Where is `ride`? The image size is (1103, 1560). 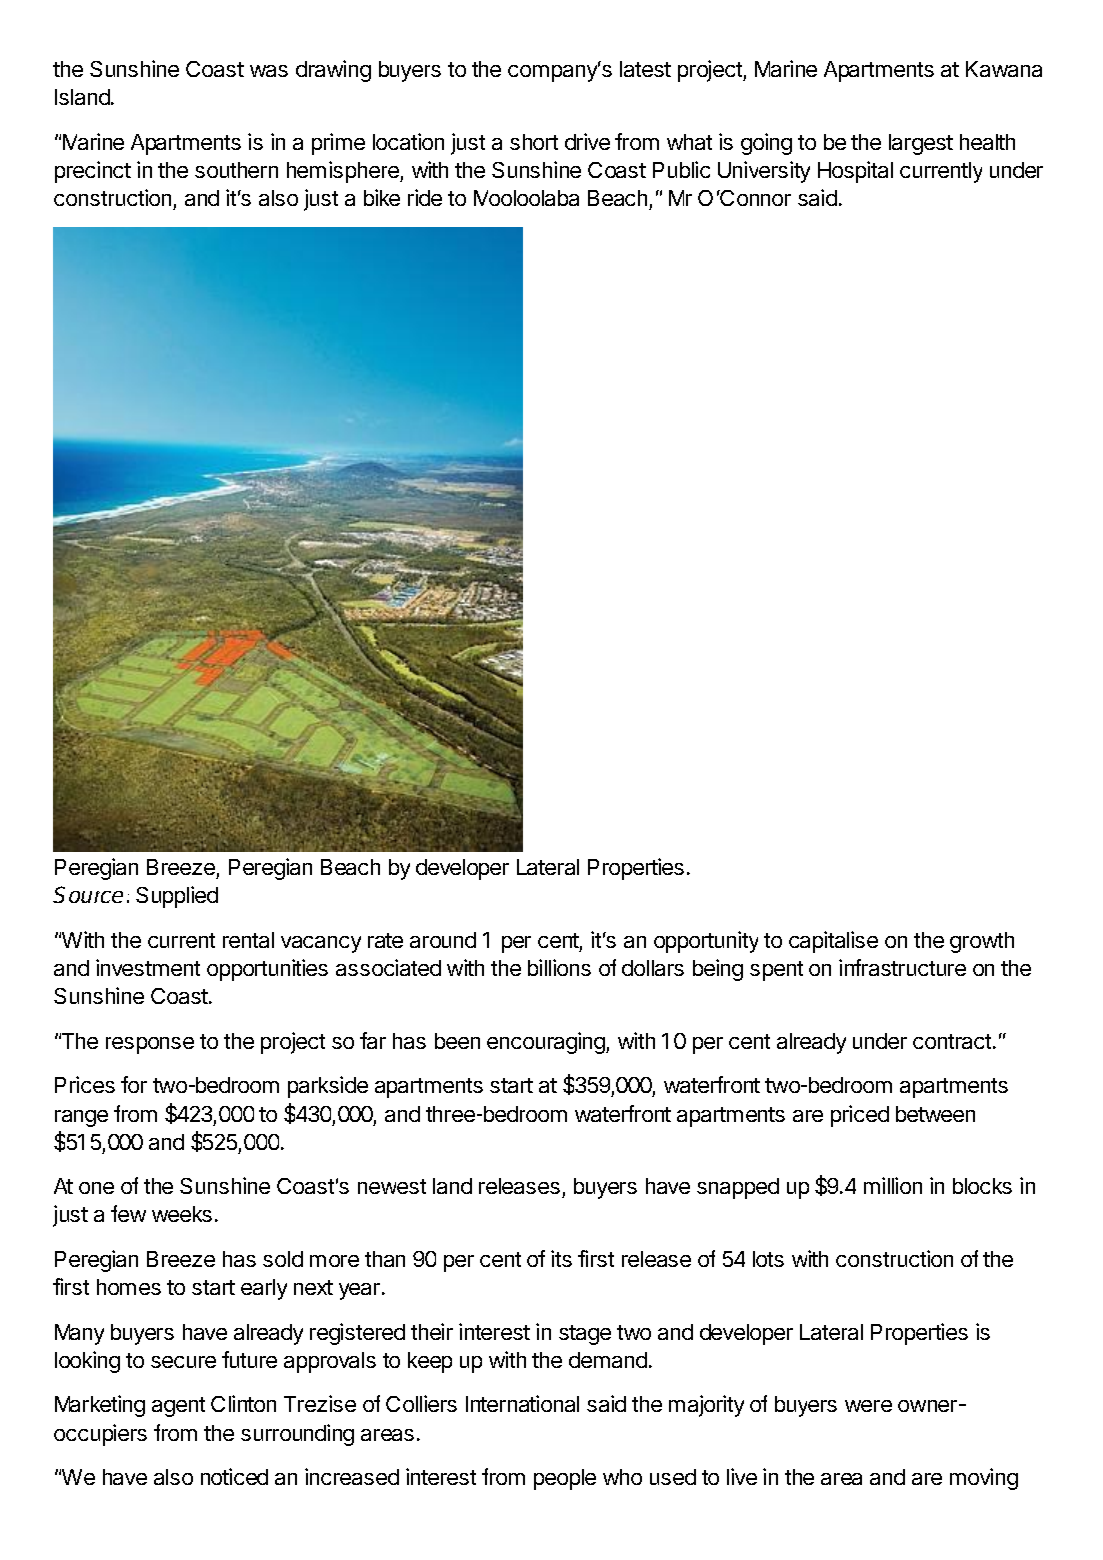 ride is located at coordinates (425, 197).
